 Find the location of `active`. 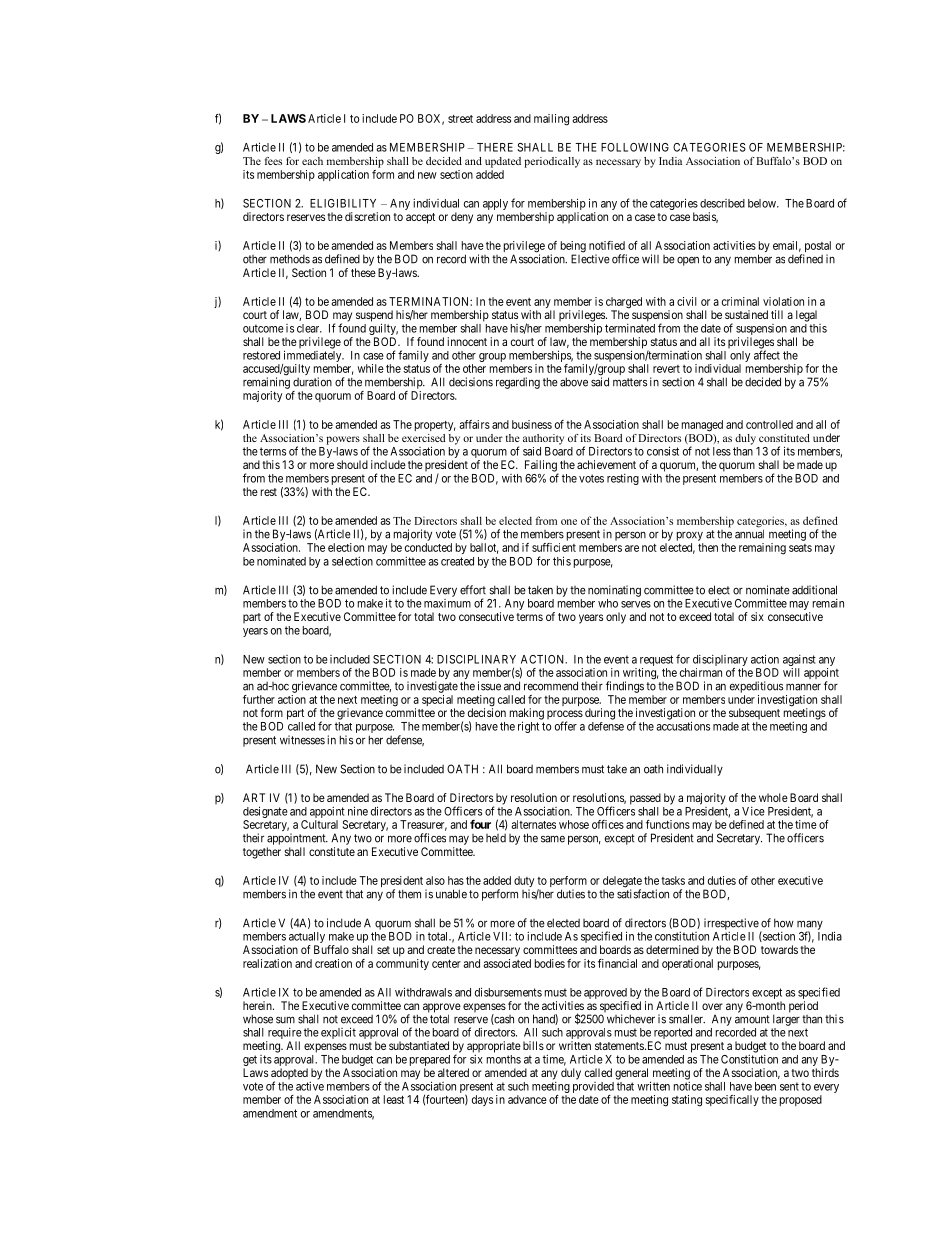

active is located at coordinates (310, 1086).
